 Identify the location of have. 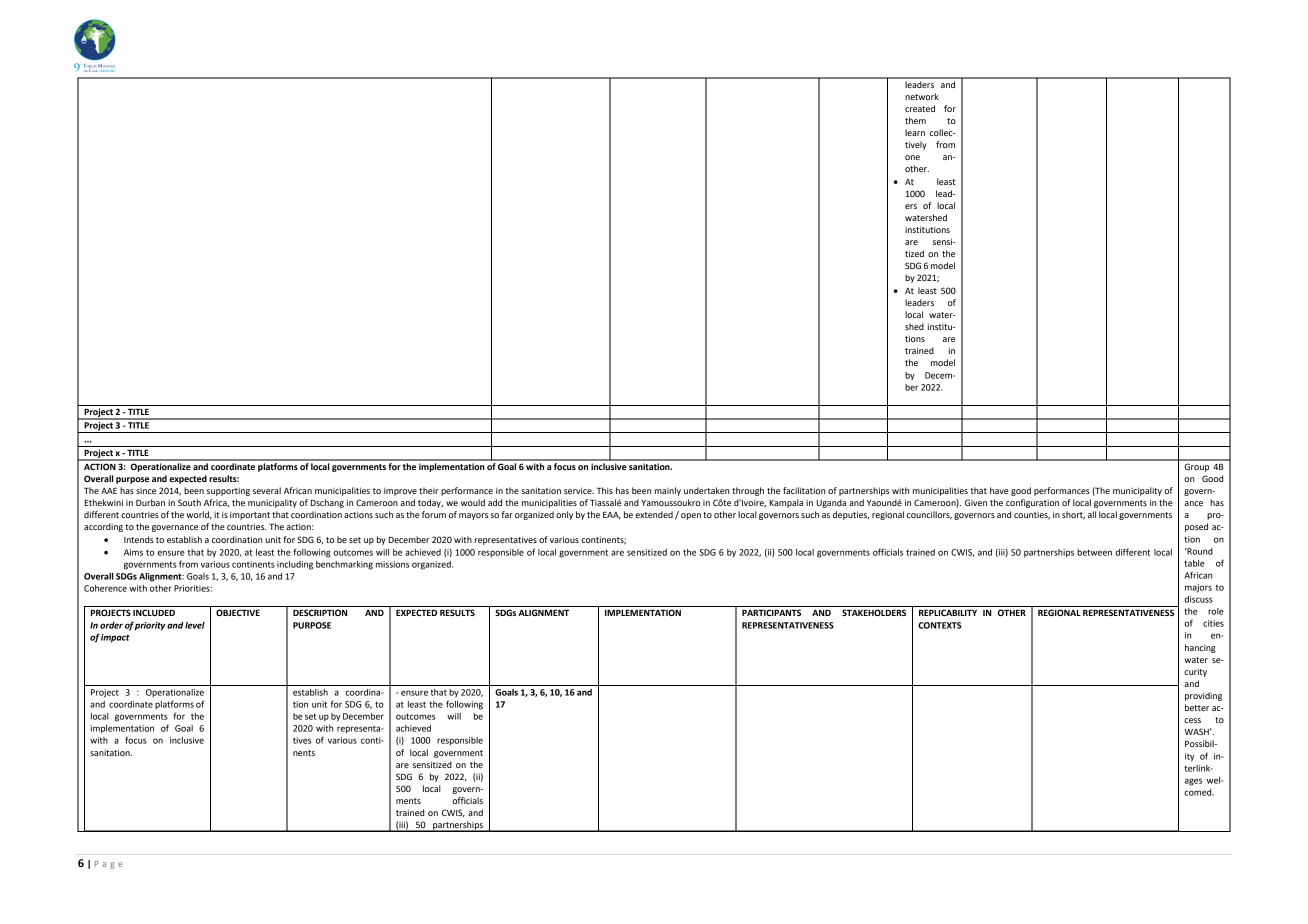
(999, 490).
